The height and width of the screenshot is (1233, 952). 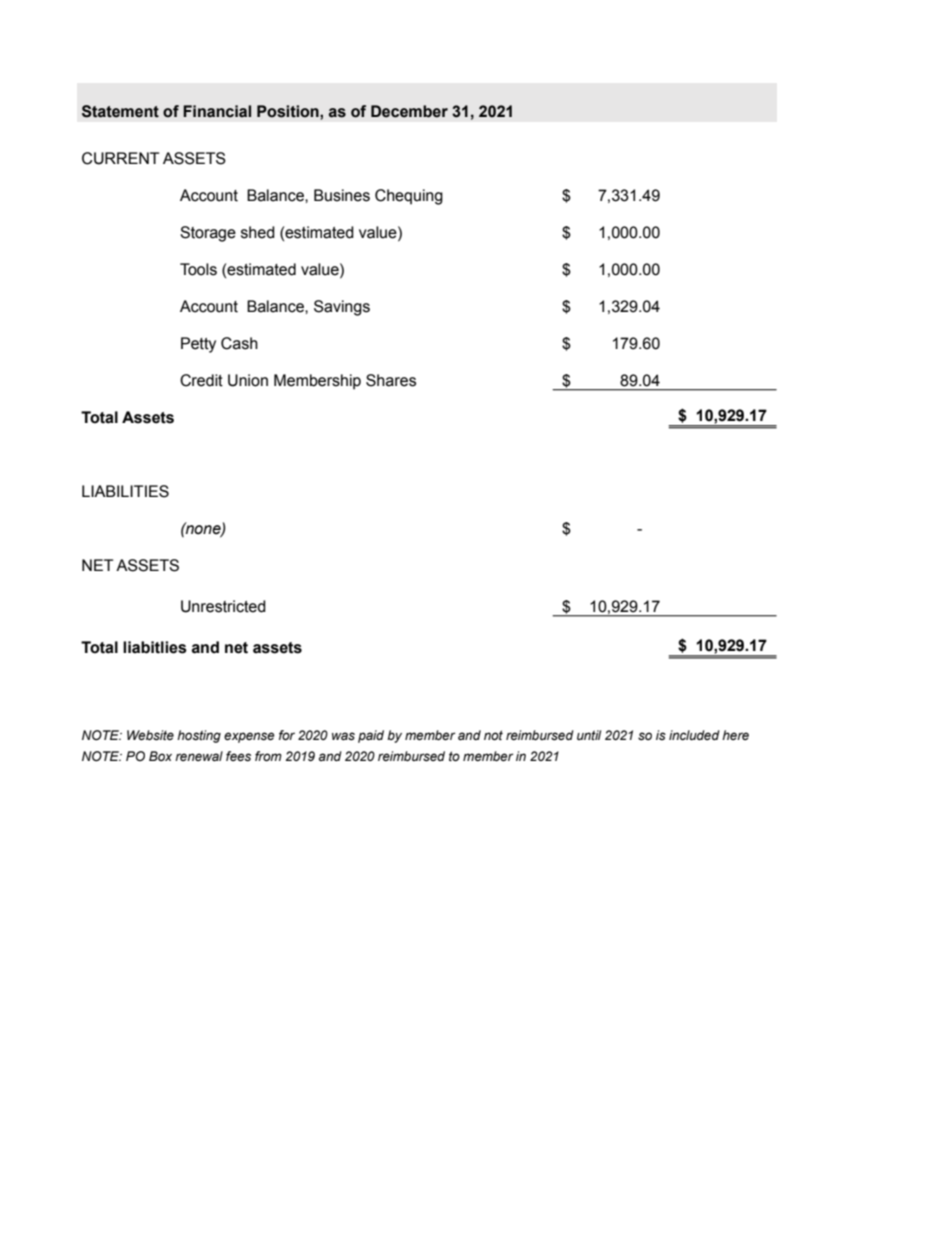 What do you see at coordinates (694, 735) in the screenshot?
I see `included` at bounding box center [694, 735].
